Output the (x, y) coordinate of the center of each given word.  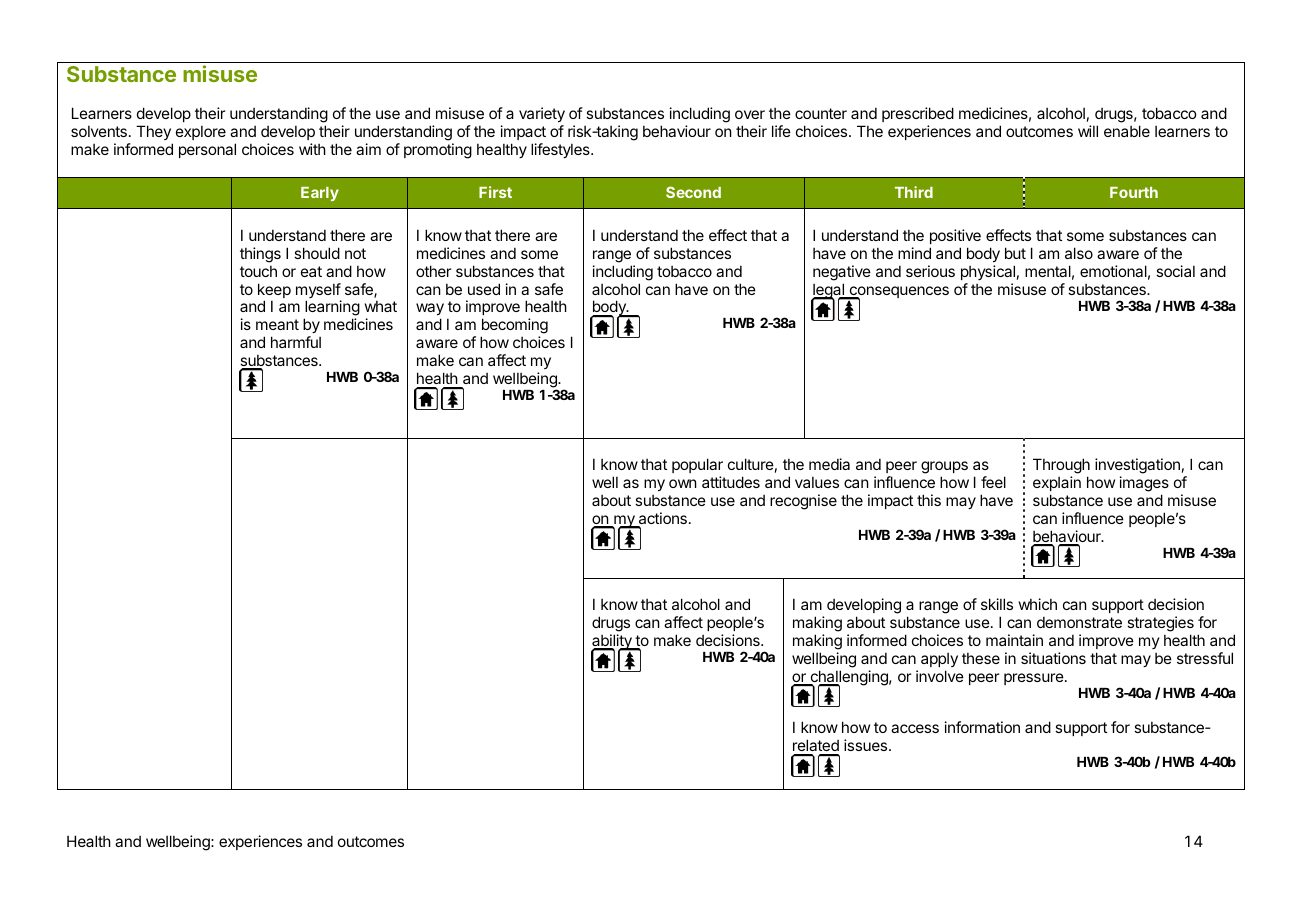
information (982, 727)
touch (258, 271)
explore (201, 133)
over (750, 114)
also (1079, 253)
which (1038, 604)
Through (1061, 467)
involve (940, 676)
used (484, 289)
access (915, 728)
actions (661, 519)
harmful (296, 342)
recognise (803, 502)
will (1088, 131)
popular (697, 465)
